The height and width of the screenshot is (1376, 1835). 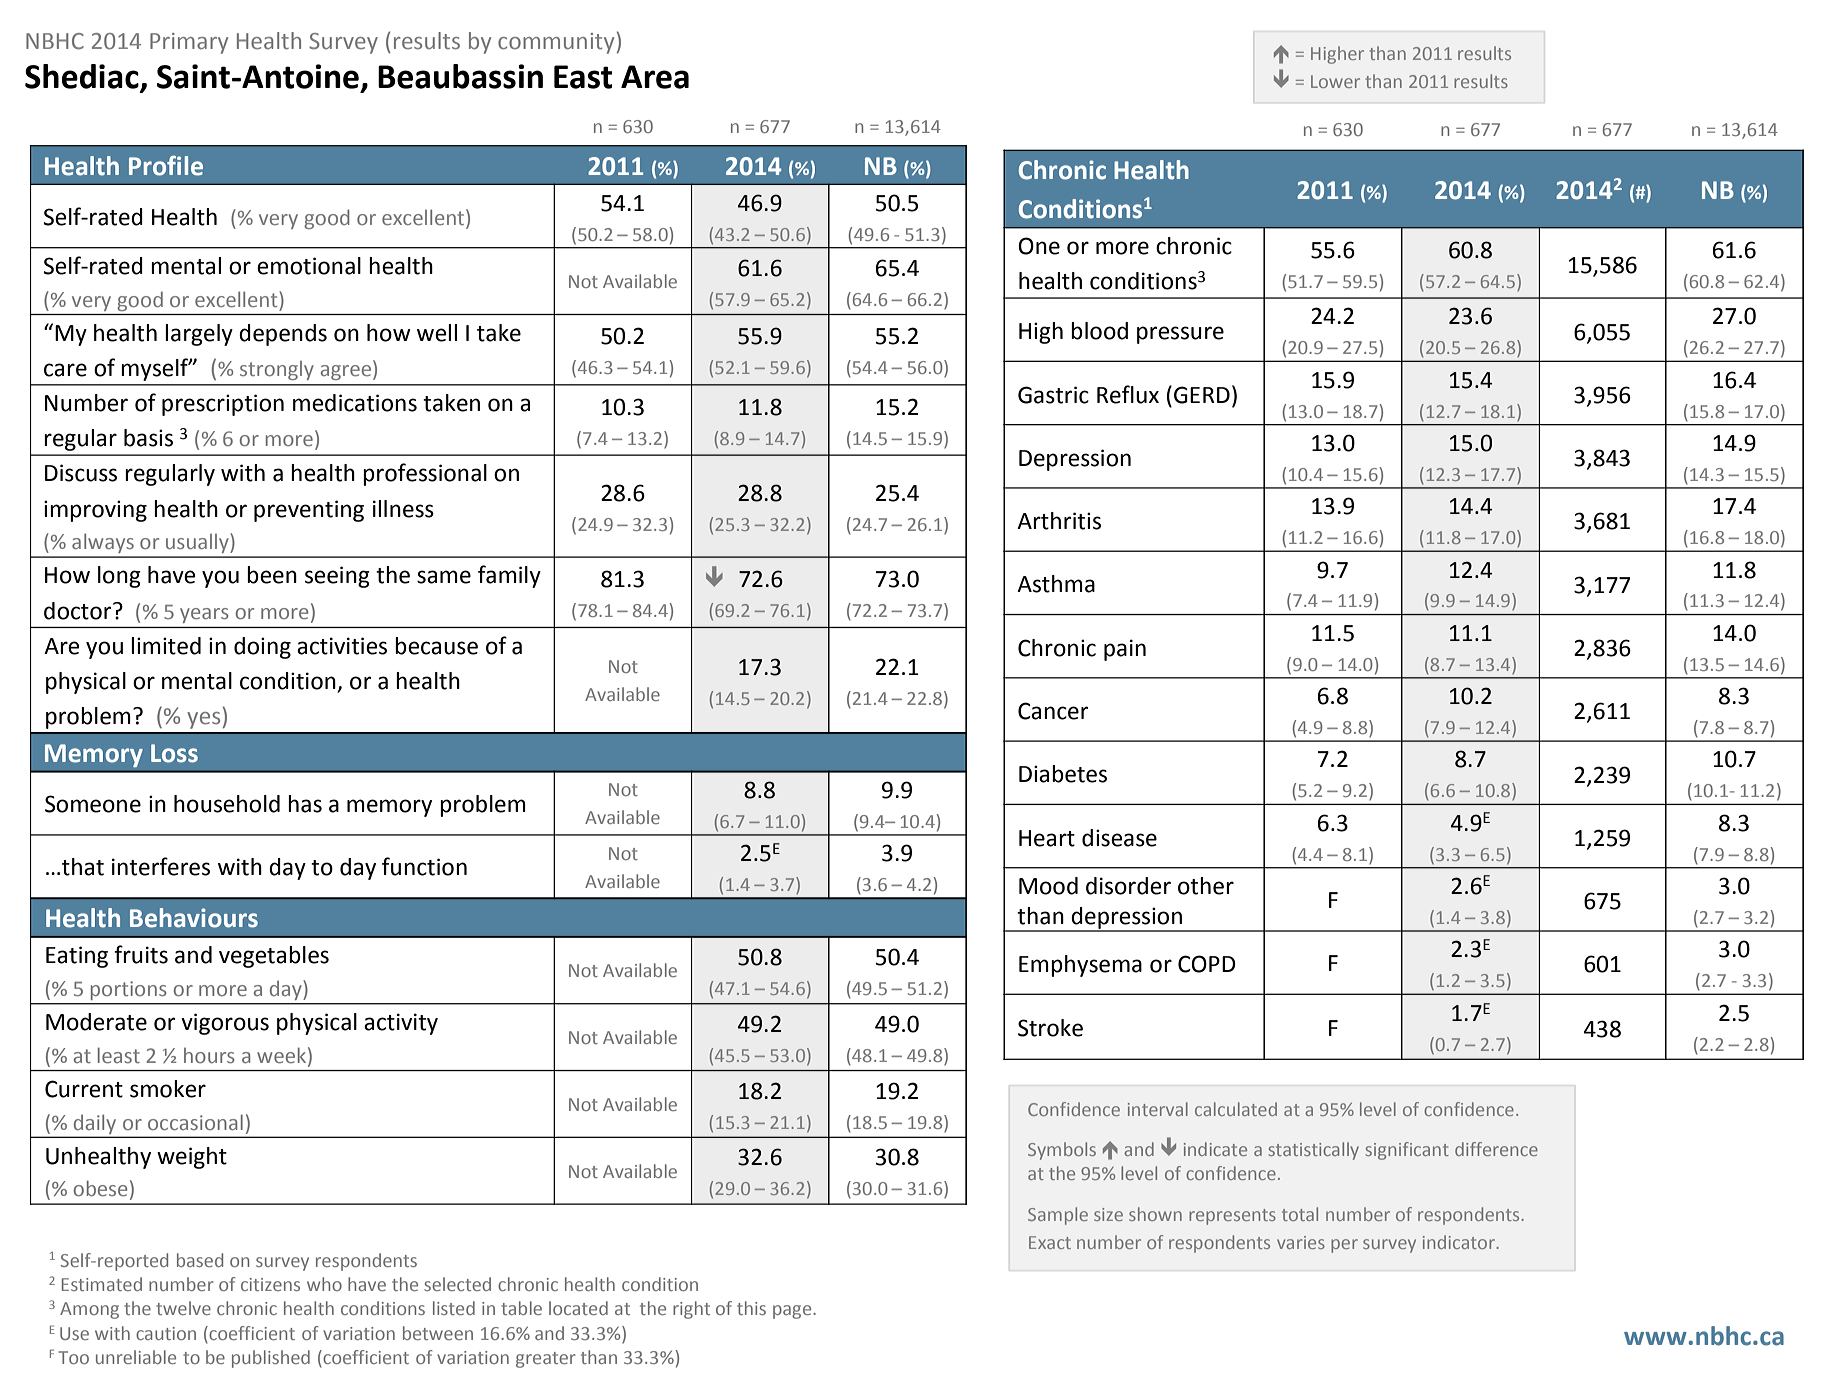 I want to click on Area, so click(x=655, y=77).
